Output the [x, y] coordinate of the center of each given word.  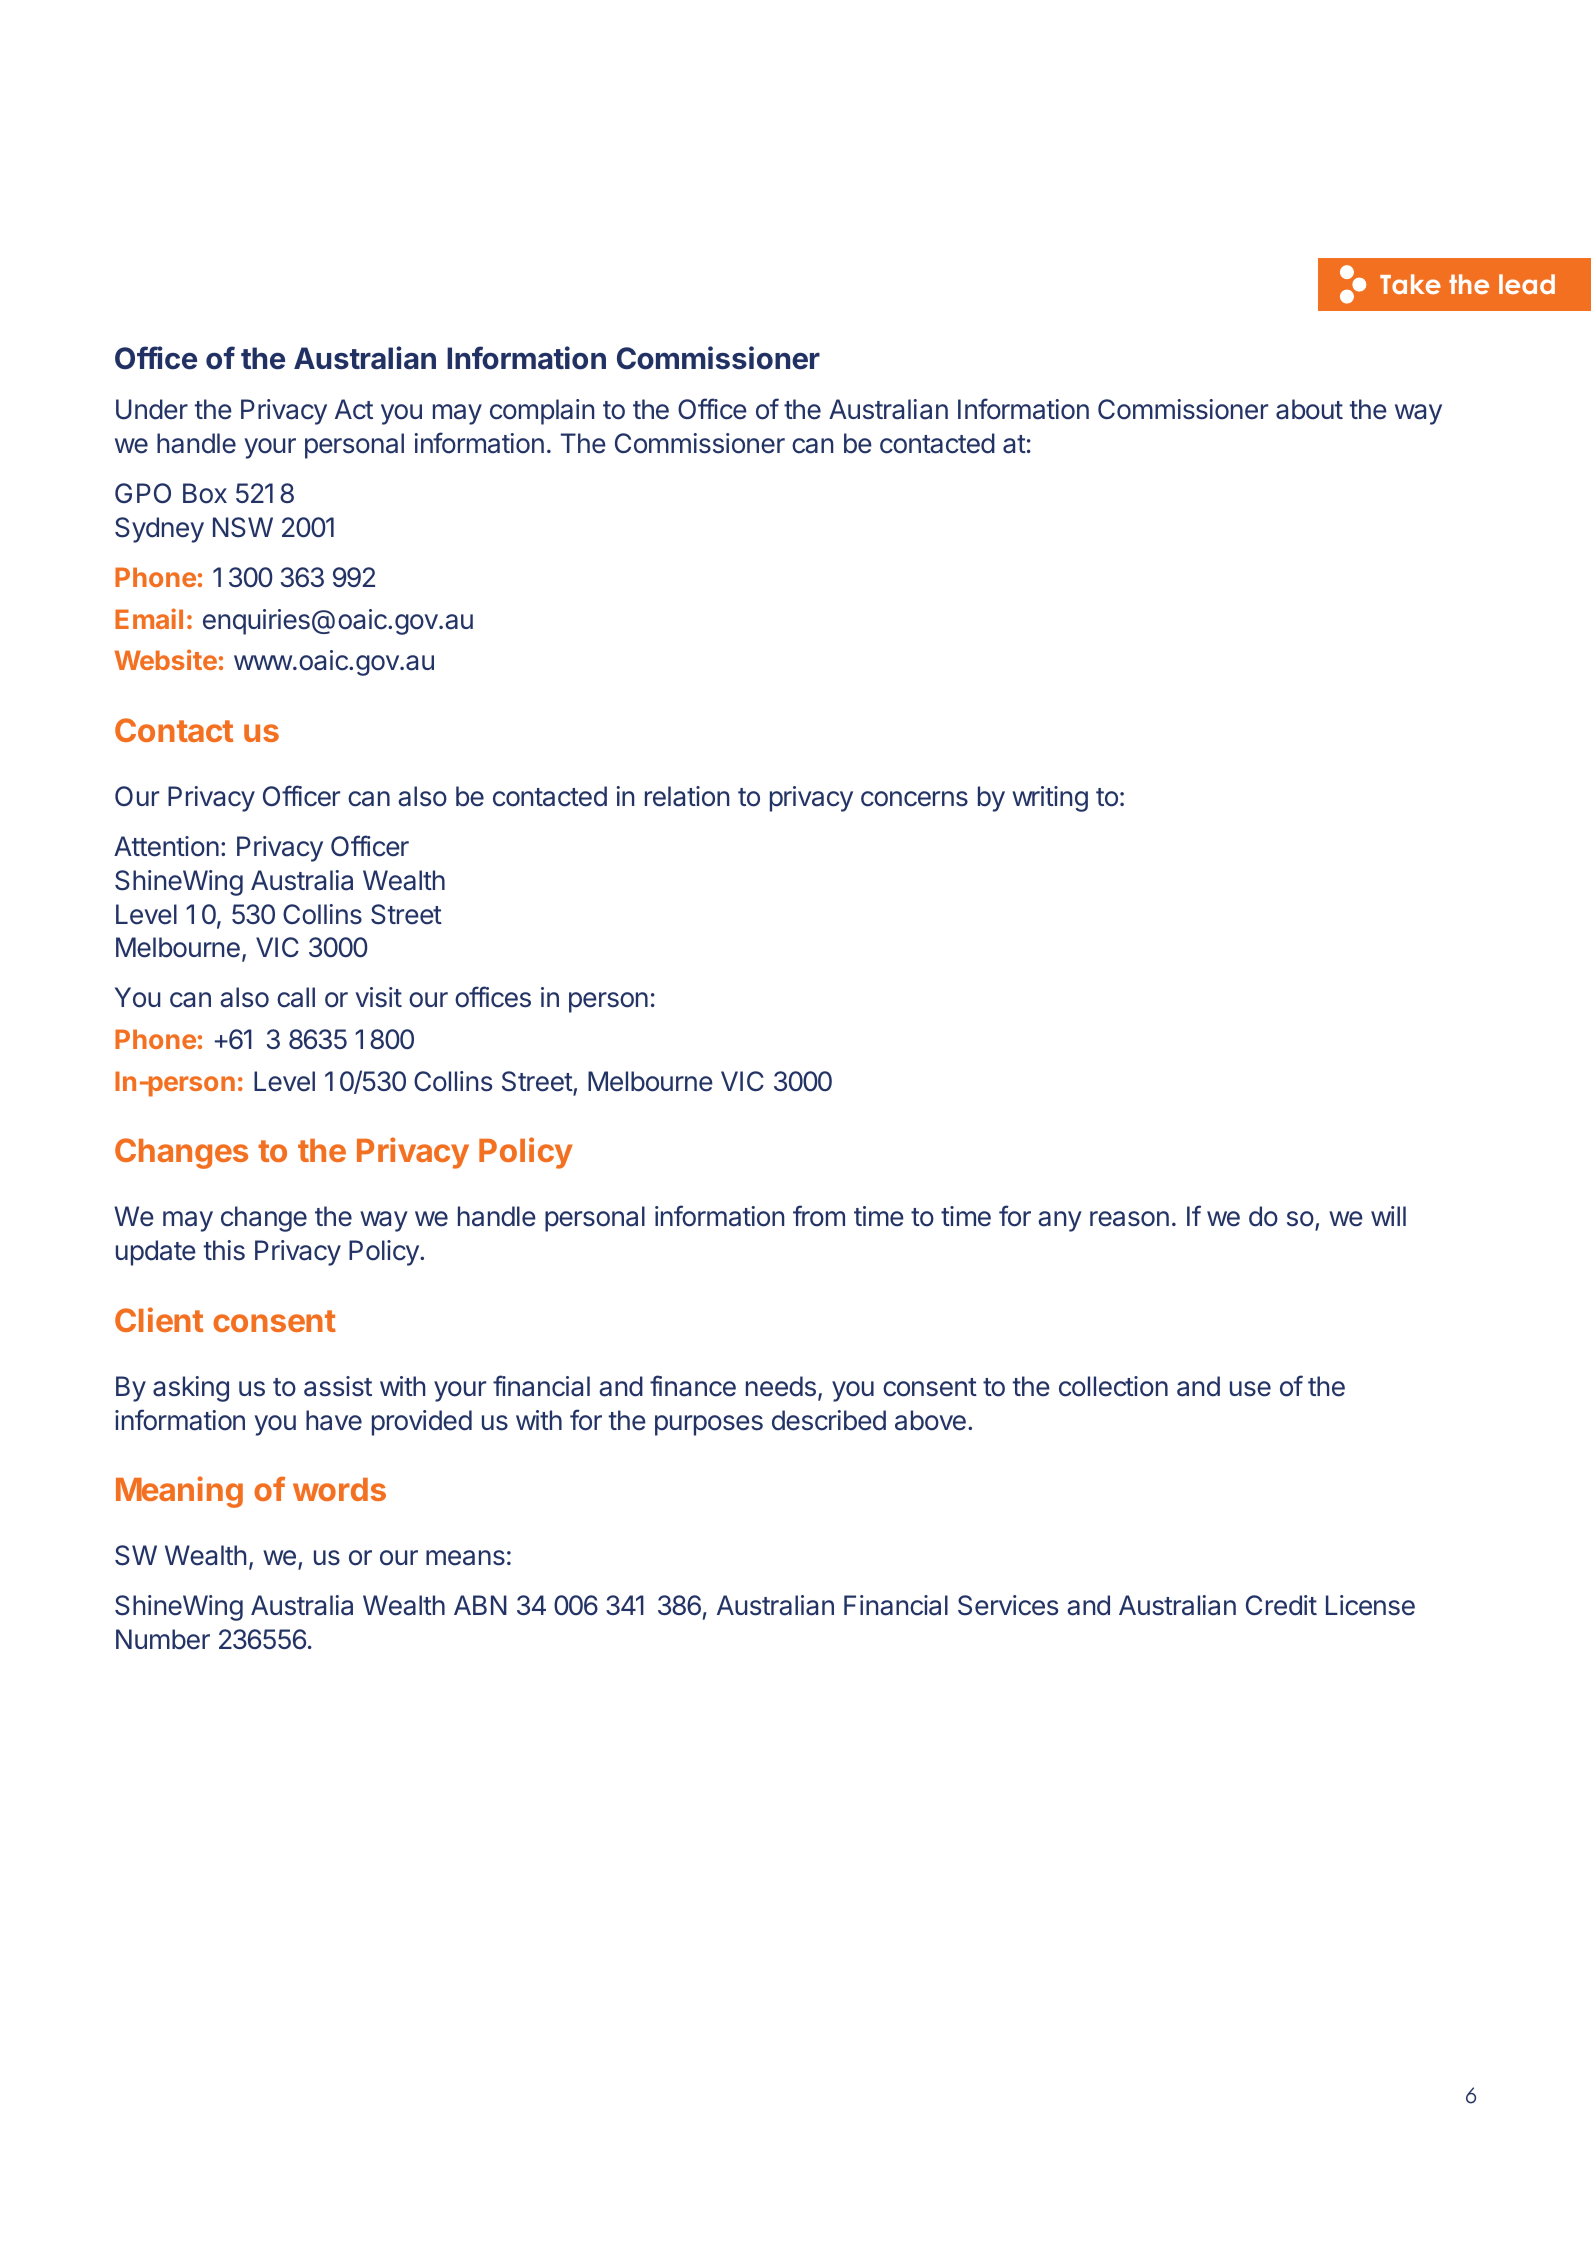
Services [1008, 1605]
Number [163, 1639]
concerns [914, 799]
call [296, 997]
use [1250, 1389]
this [224, 1250]
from [819, 1216]
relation [687, 796]
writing [1050, 799]
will [1388, 1216]
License [1370, 1605]
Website [166, 659]
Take [1410, 284]
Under [152, 409]
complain [542, 412]
